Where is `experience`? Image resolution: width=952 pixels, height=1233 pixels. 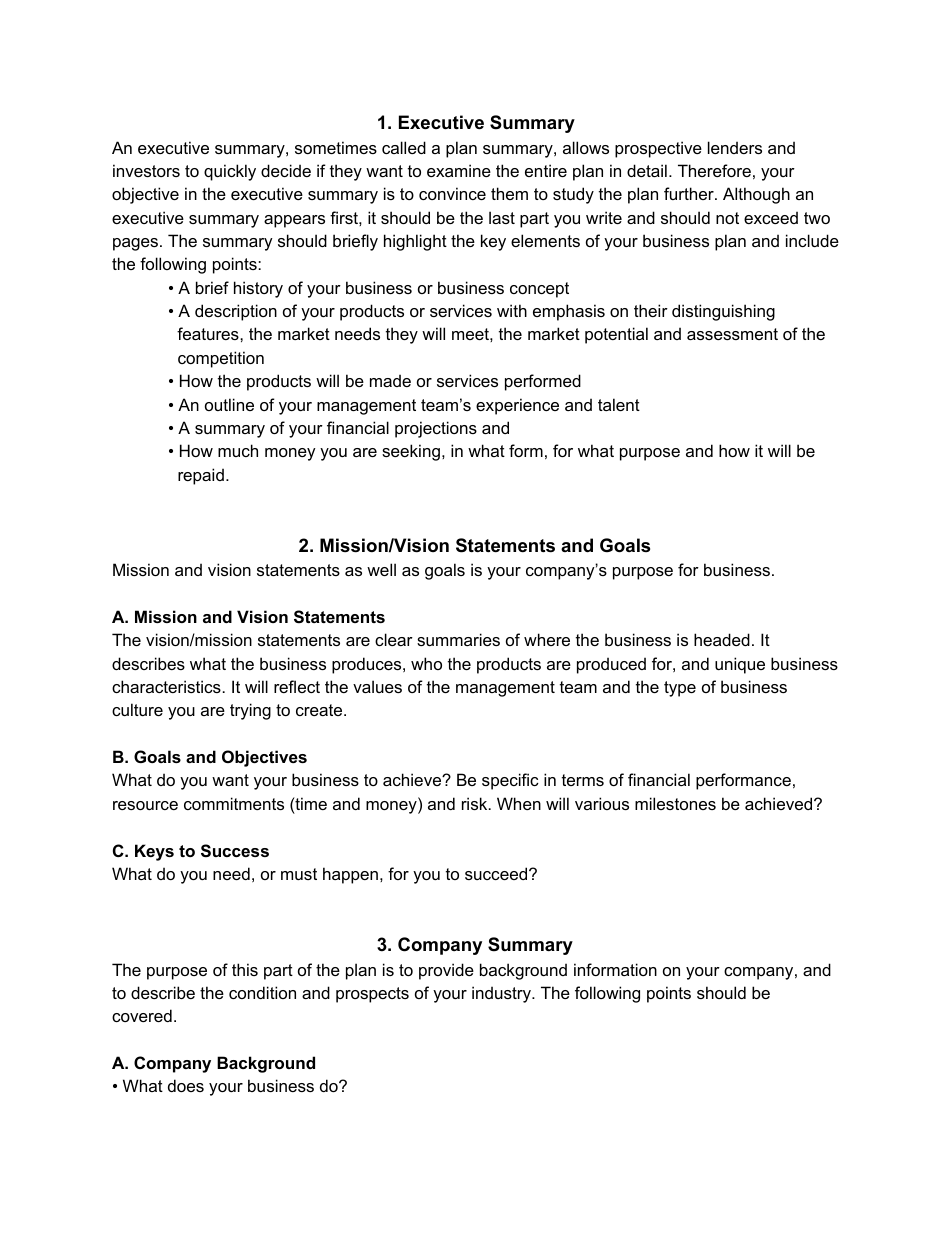 experience is located at coordinates (517, 406).
